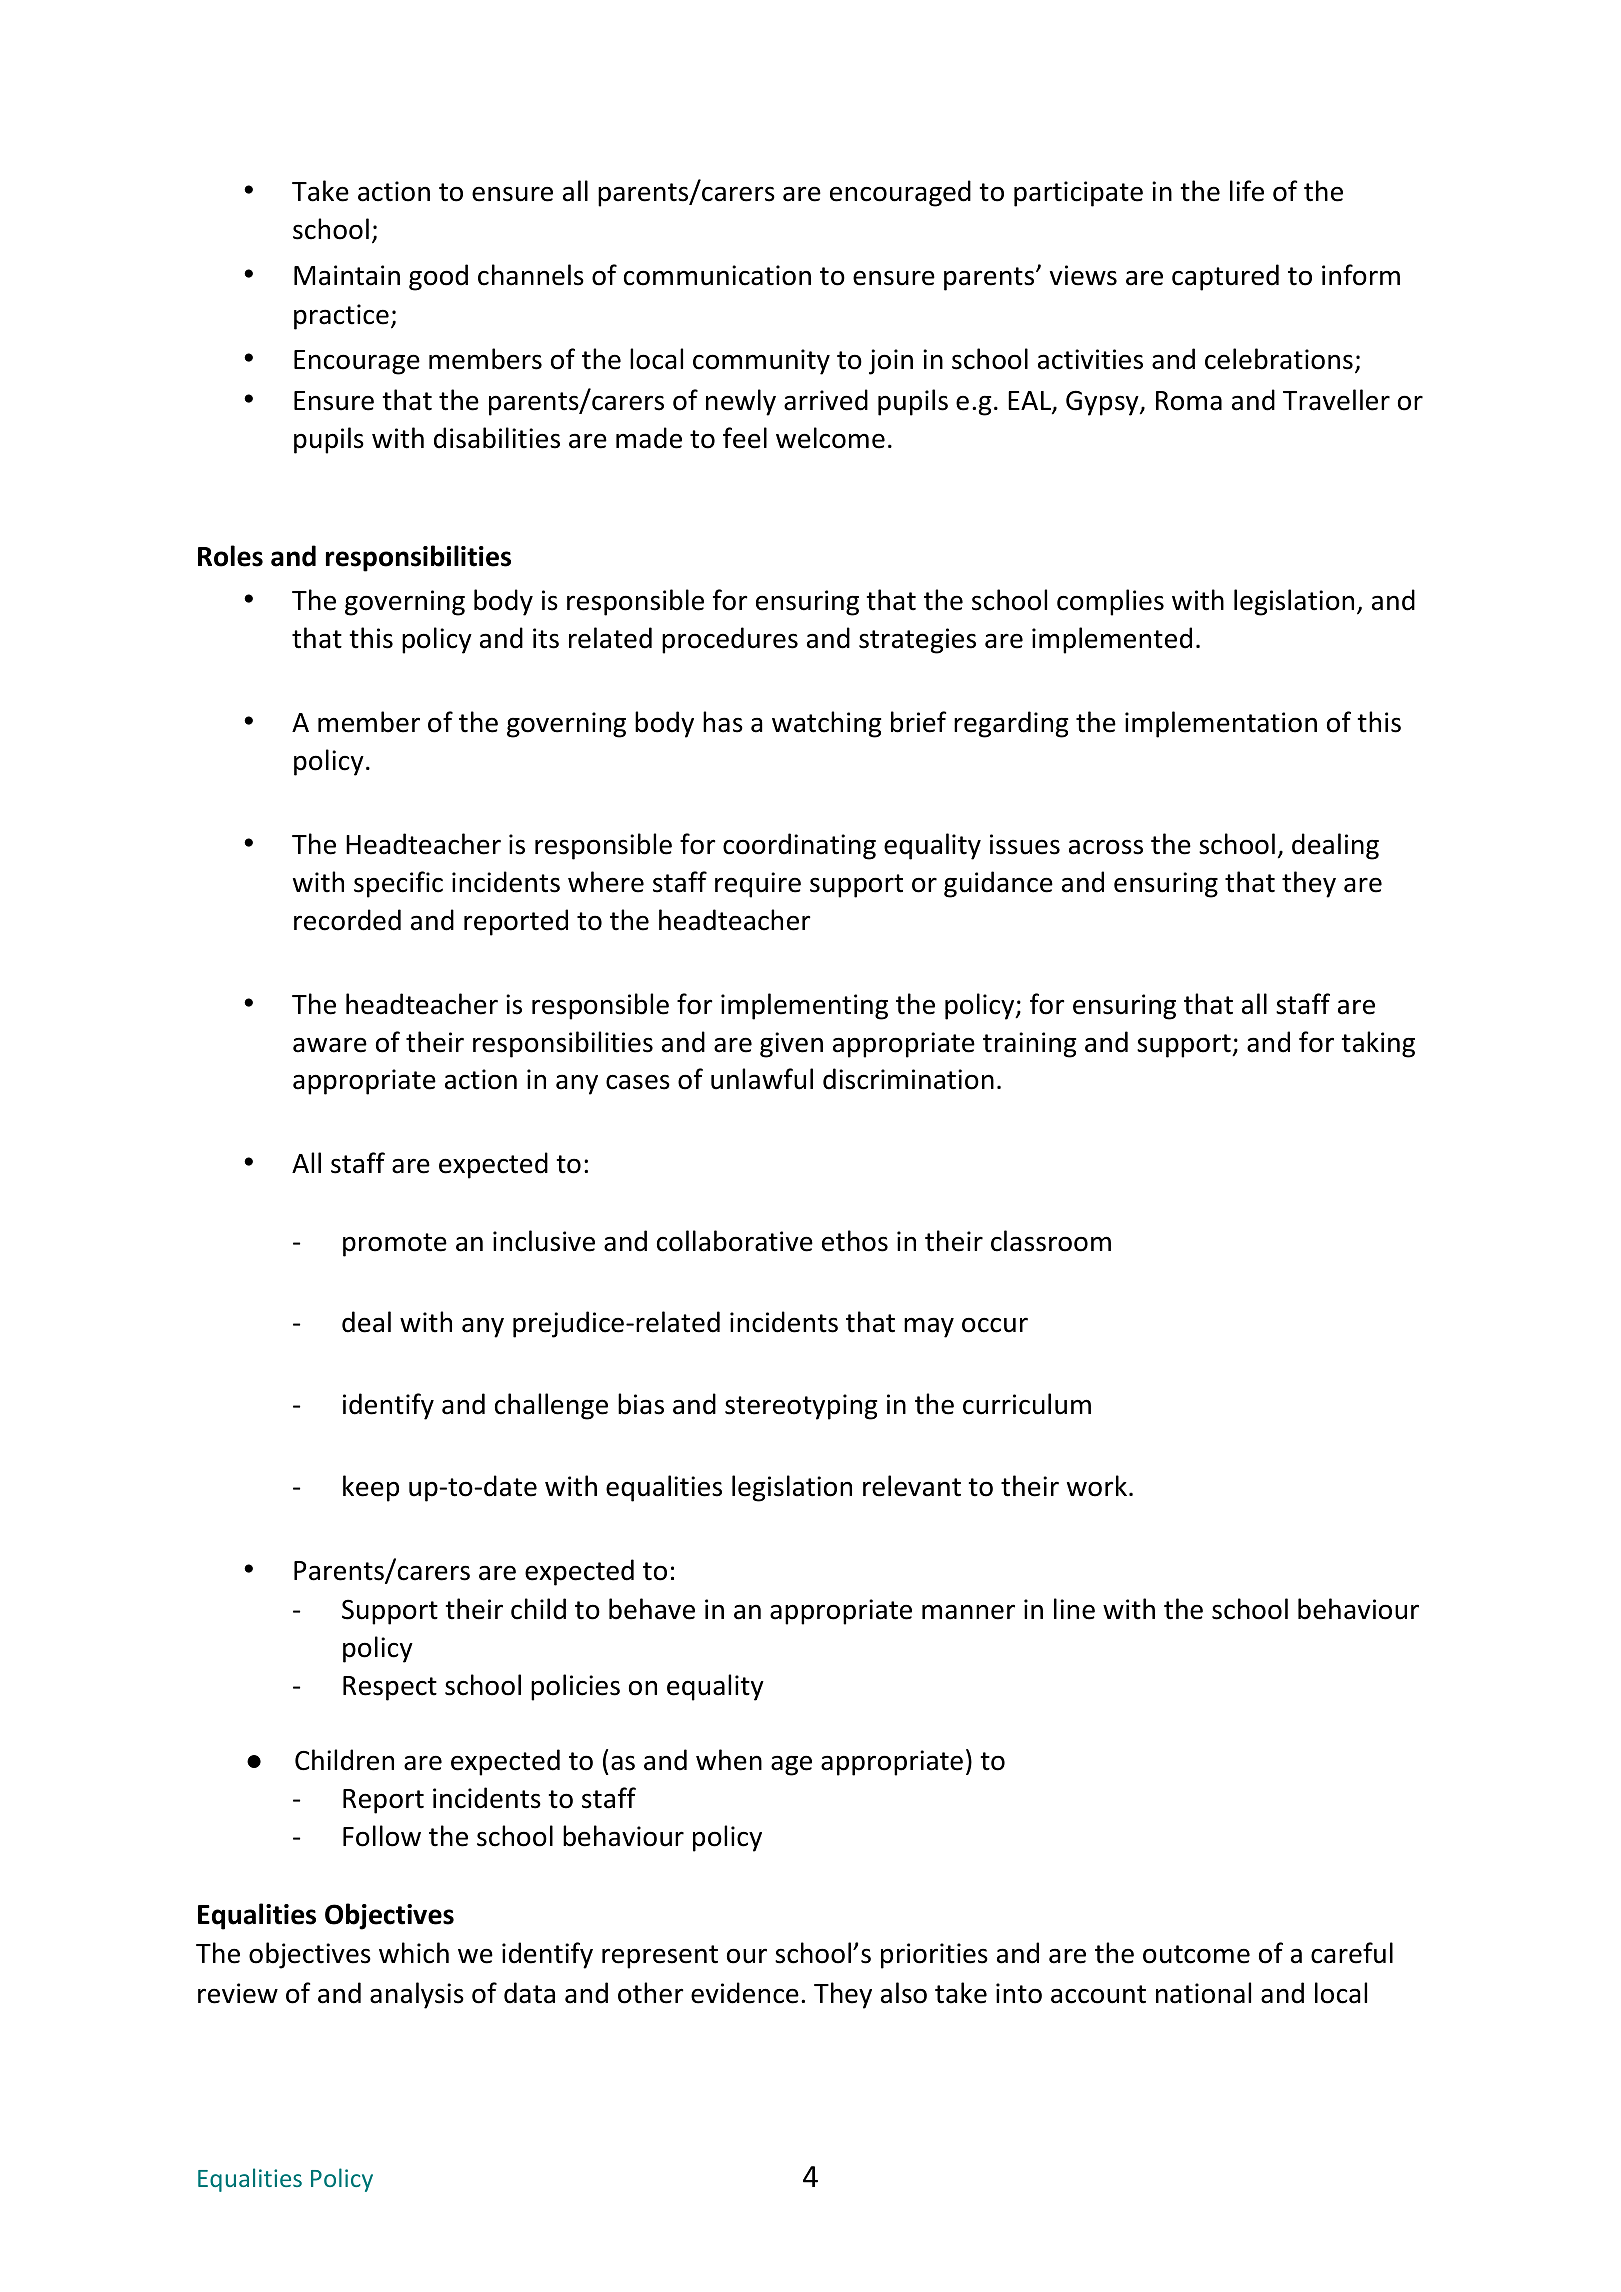  Describe the element at coordinates (717, 275) in the document. I see `communication` at that location.
